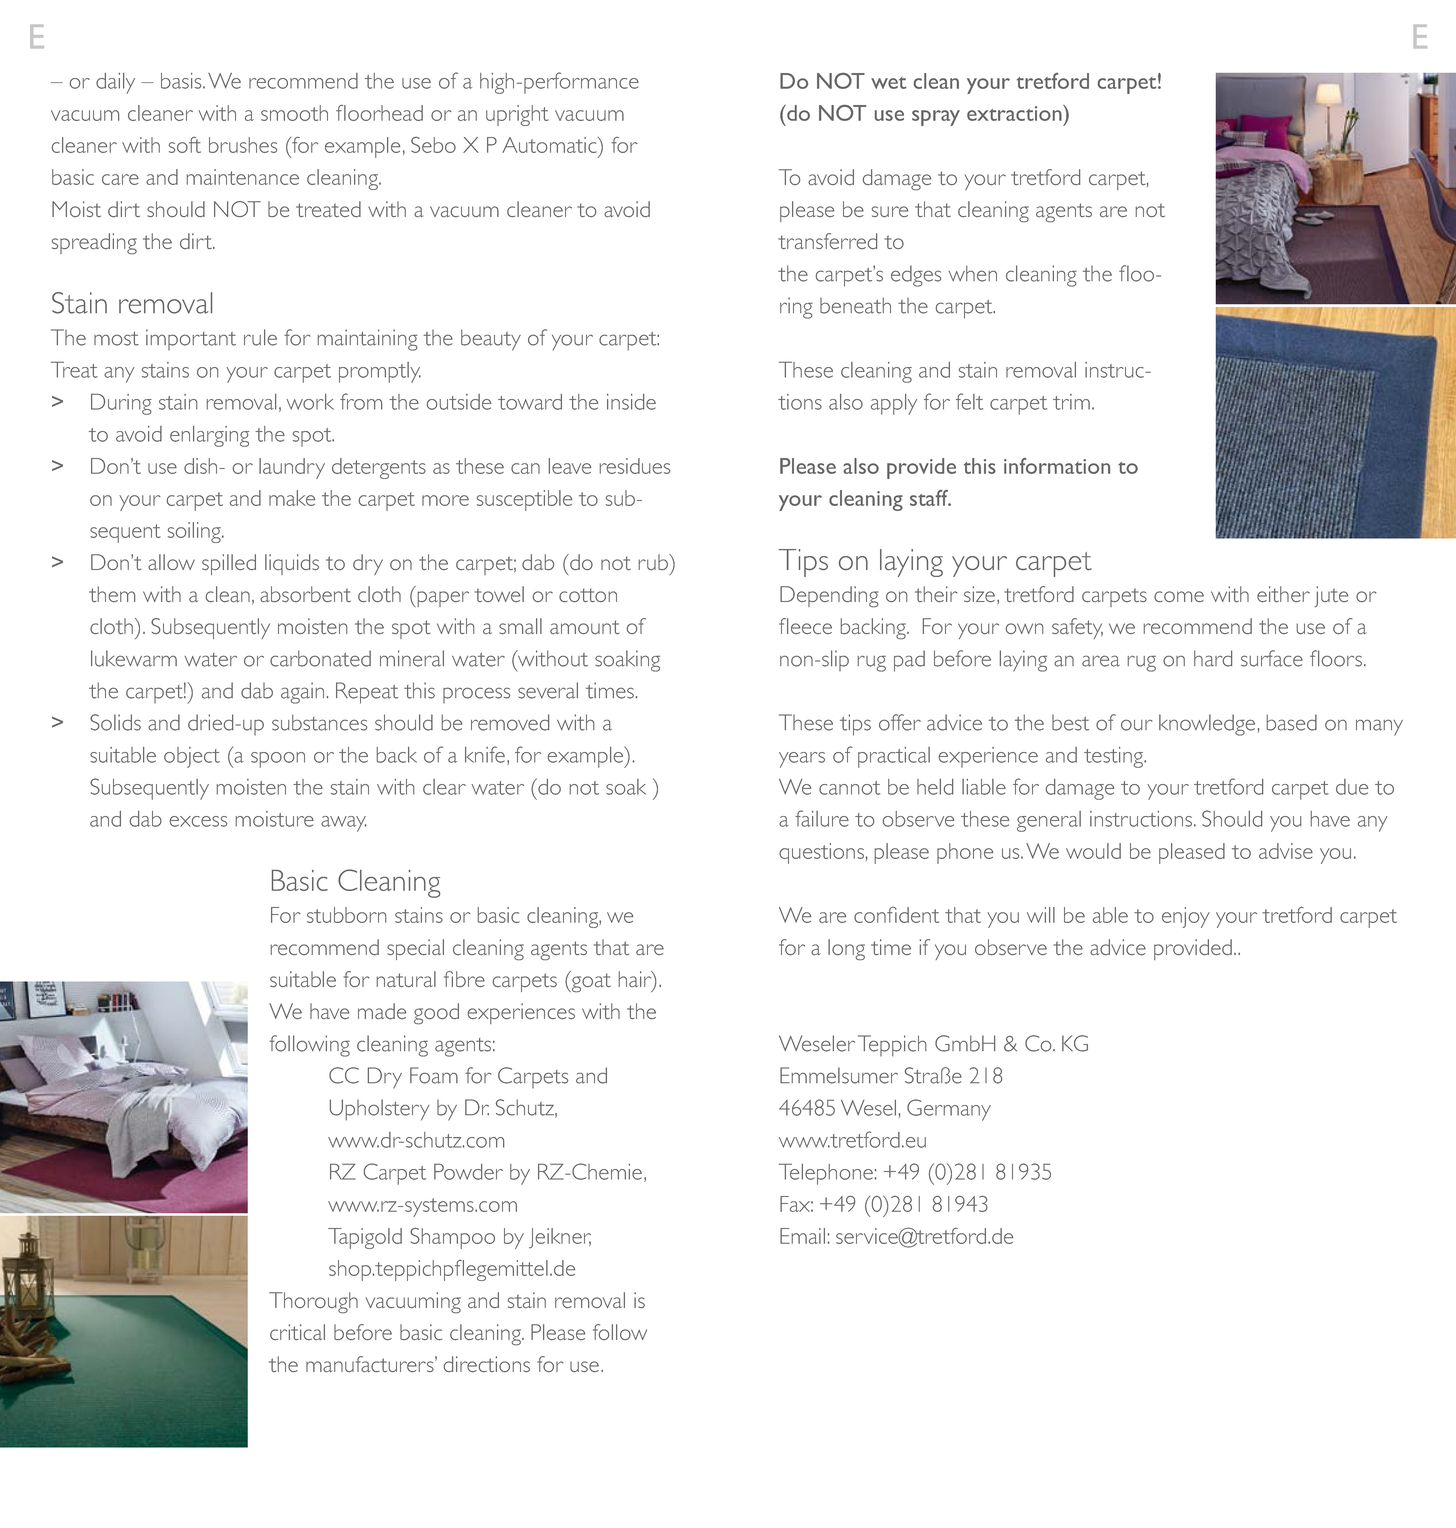 Image resolution: width=1456 pixels, height=1528 pixels. Describe the element at coordinates (229, 564) in the screenshot. I see `spilled` at that location.
